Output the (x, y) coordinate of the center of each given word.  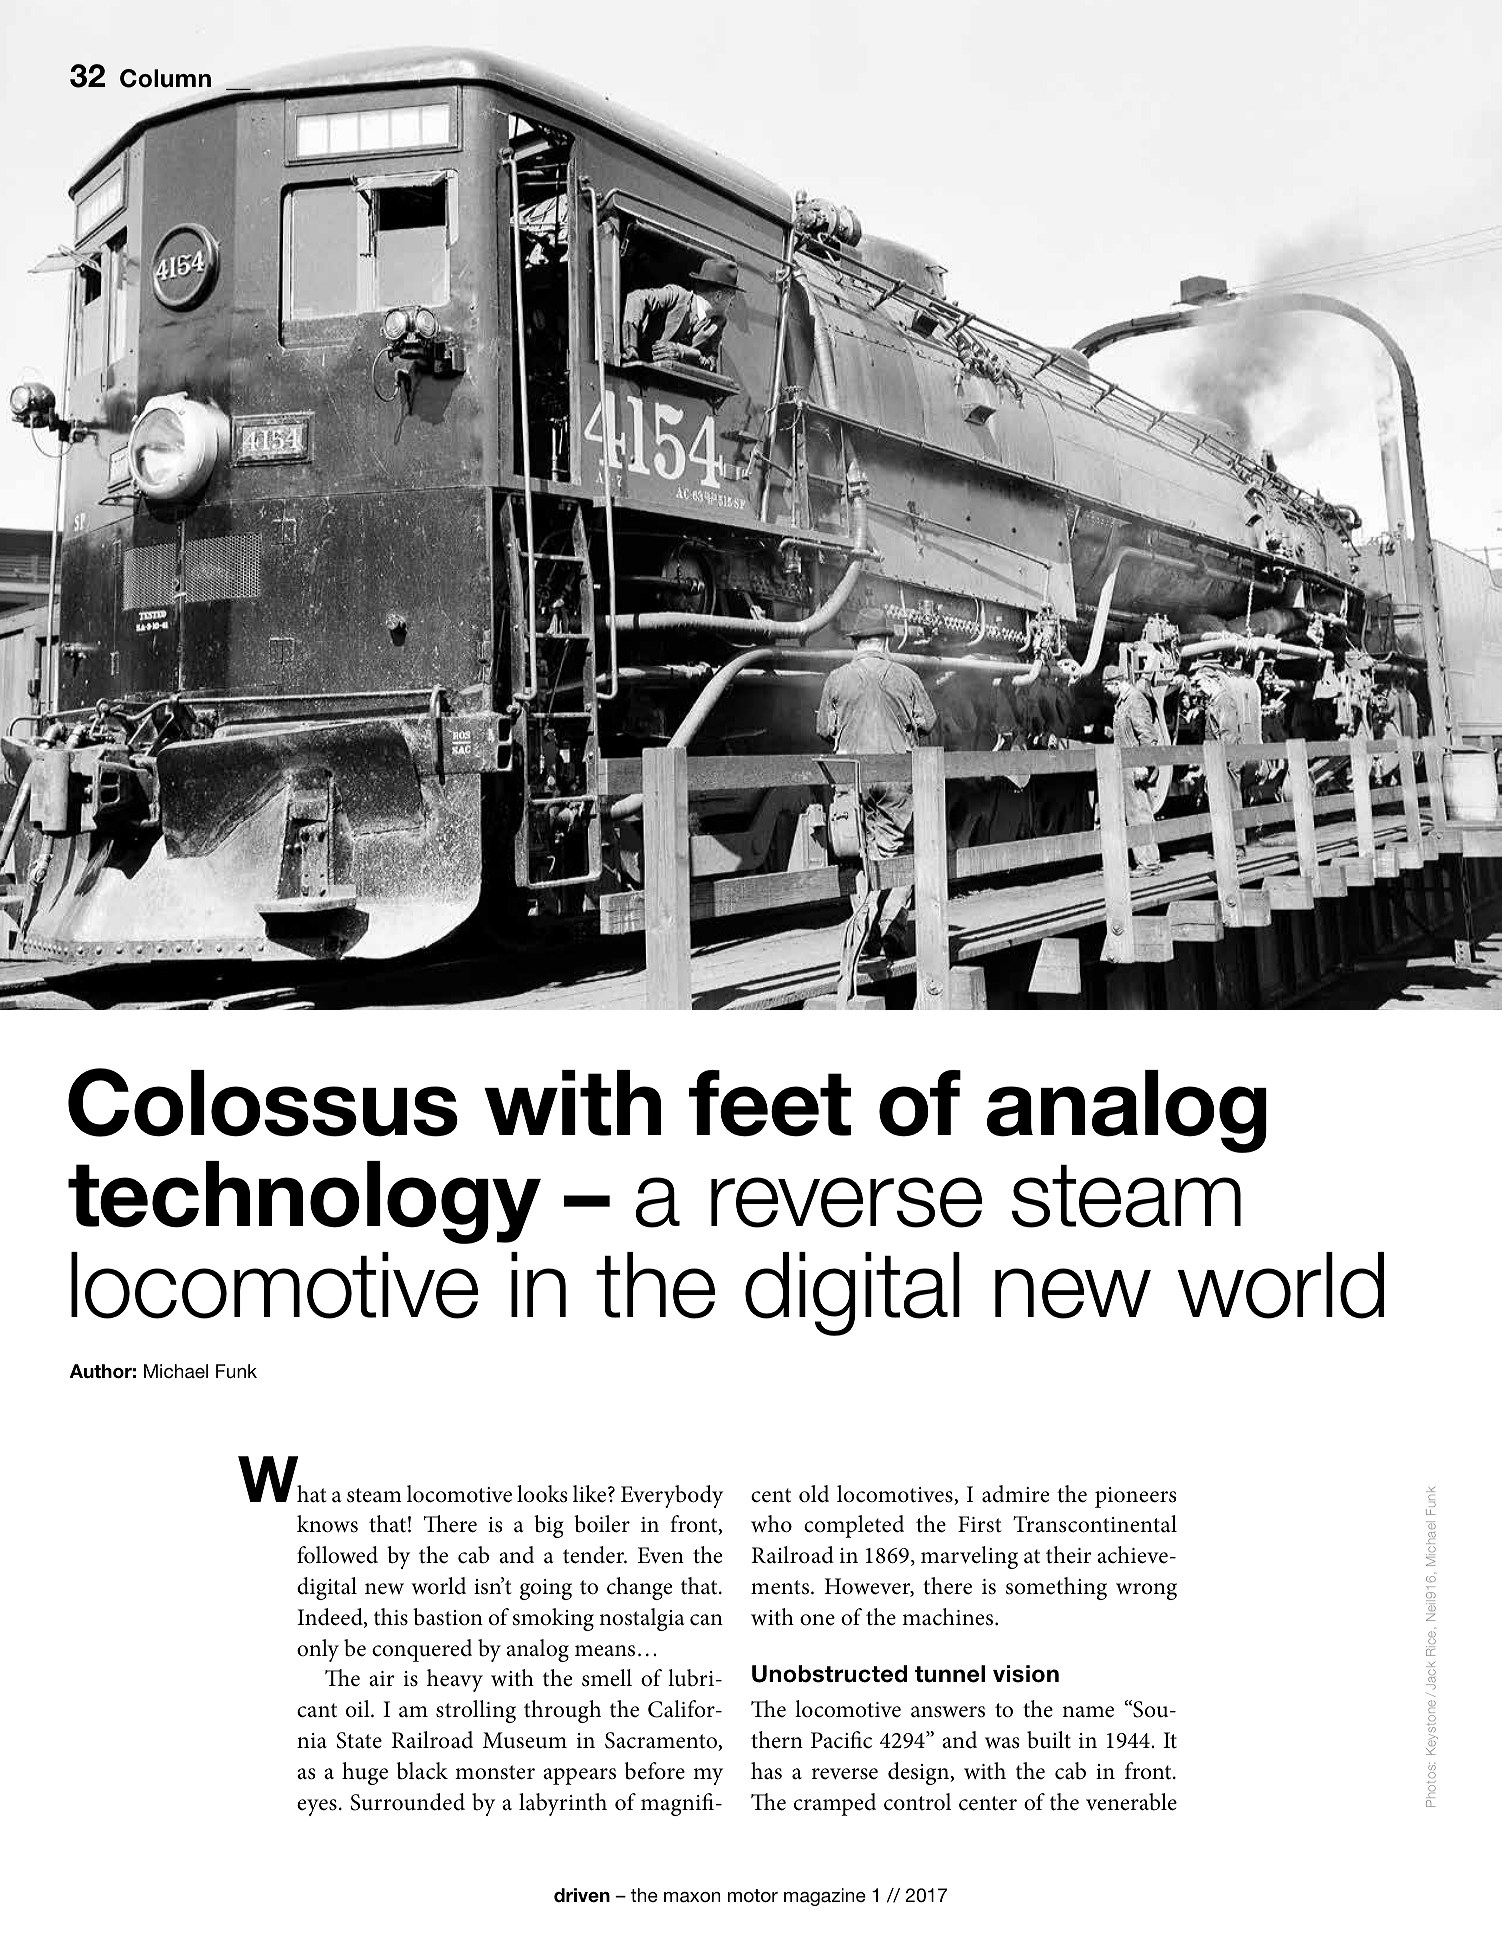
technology (304, 1202)
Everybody (672, 1496)
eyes (317, 1807)
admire (1015, 1494)
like (591, 1494)
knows (327, 1524)
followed (337, 1555)
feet (770, 1103)
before (655, 1771)
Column (165, 78)
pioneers (1135, 1497)
